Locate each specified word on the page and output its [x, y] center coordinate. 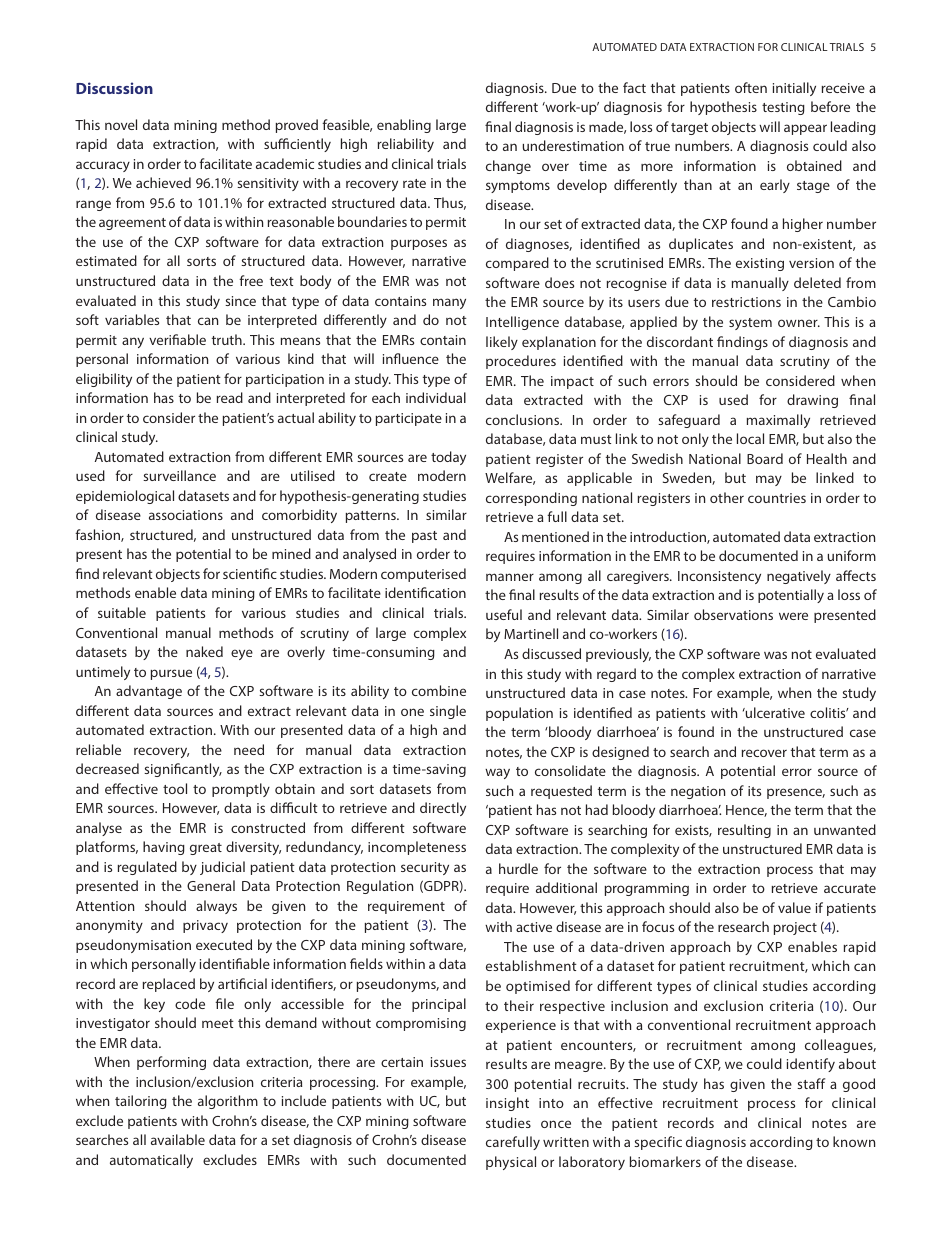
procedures [521, 362]
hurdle [518, 868]
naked [204, 651]
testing [783, 108]
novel [121, 124]
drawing [812, 401]
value [794, 907]
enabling [404, 126]
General [211, 885]
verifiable [177, 339]
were [793, 616]
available [178, 1139]
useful [504, 614]
